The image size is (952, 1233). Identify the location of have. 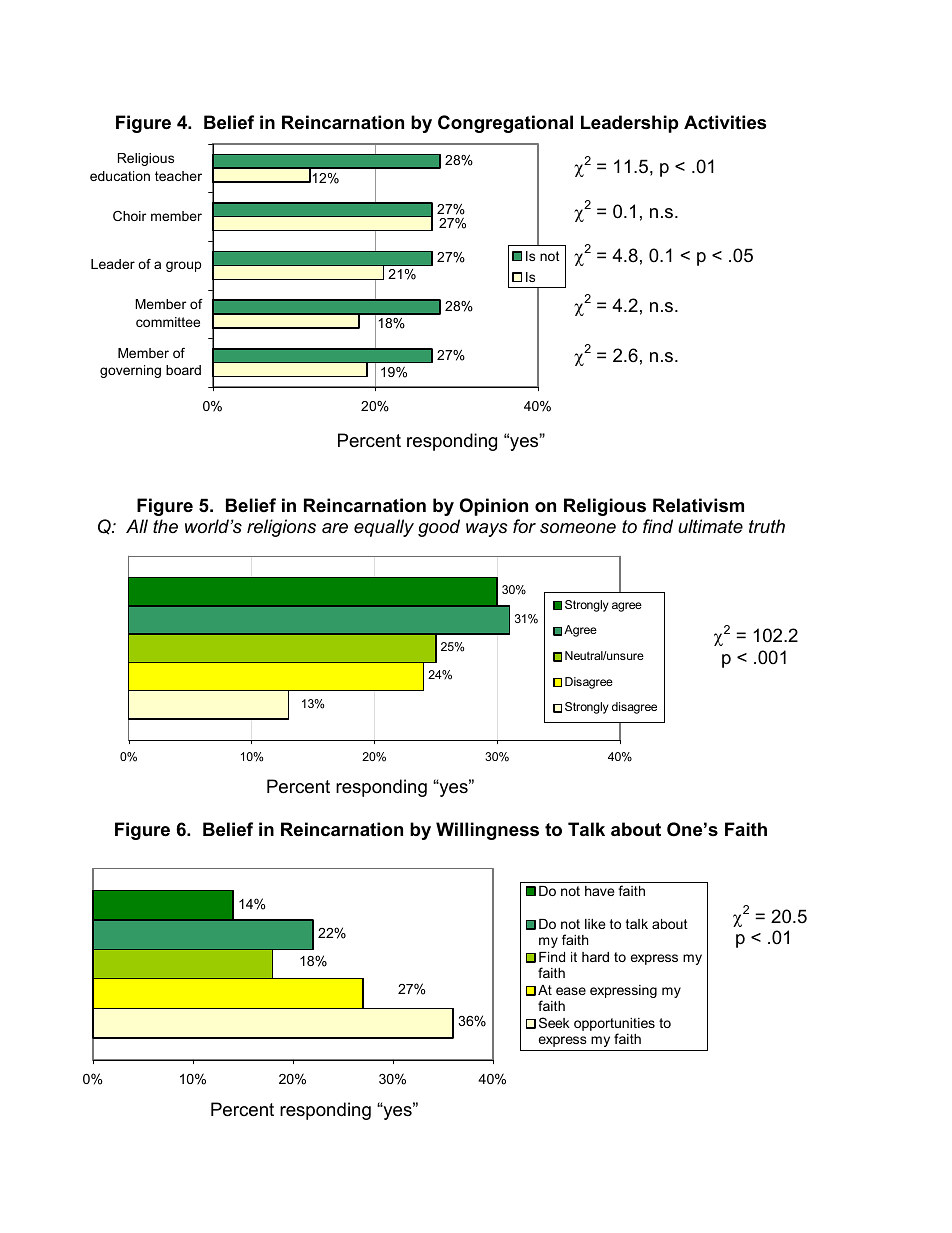
(599, 891).
